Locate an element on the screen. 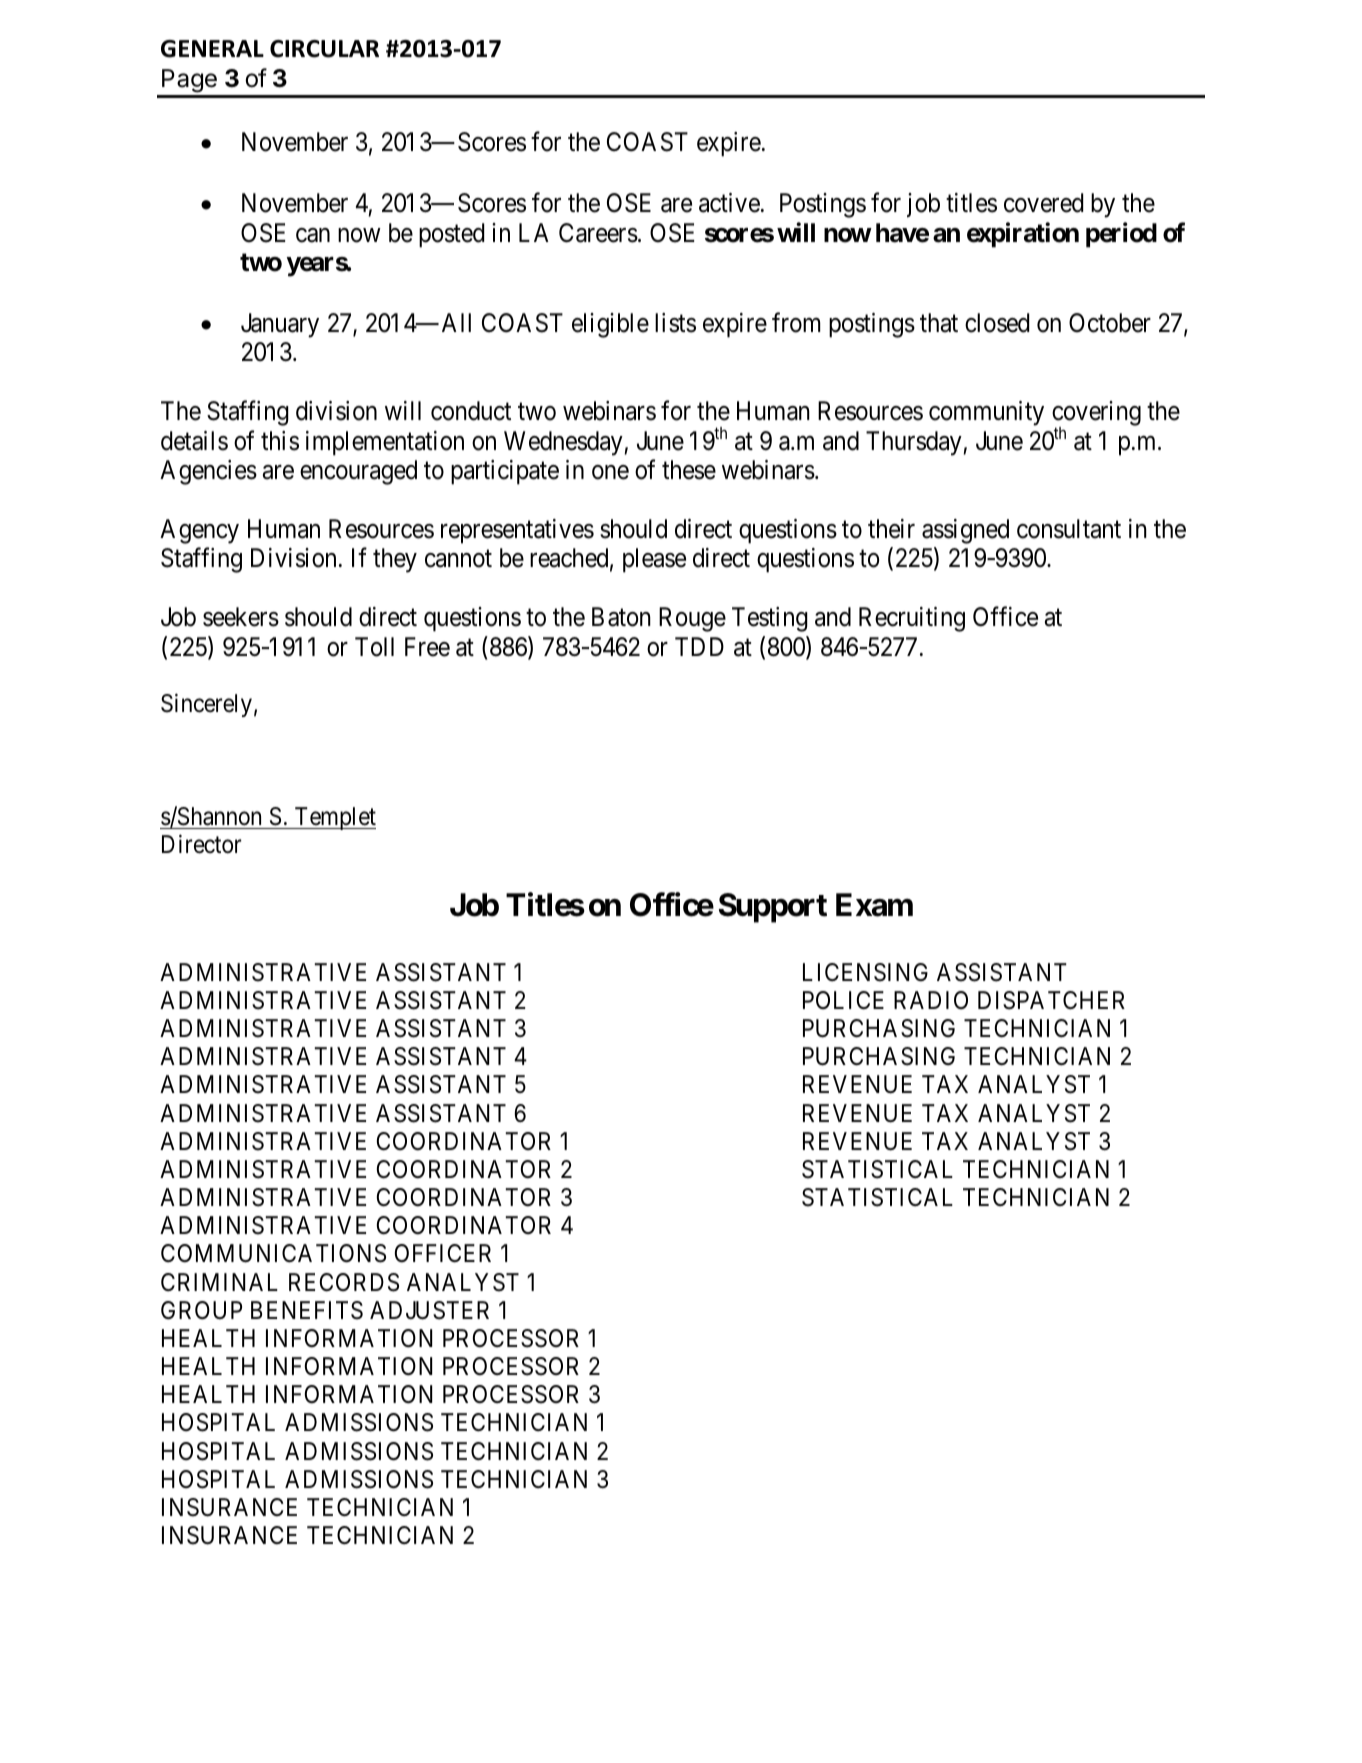  DISPATCHER is located at coordinates (1051, 1000).
